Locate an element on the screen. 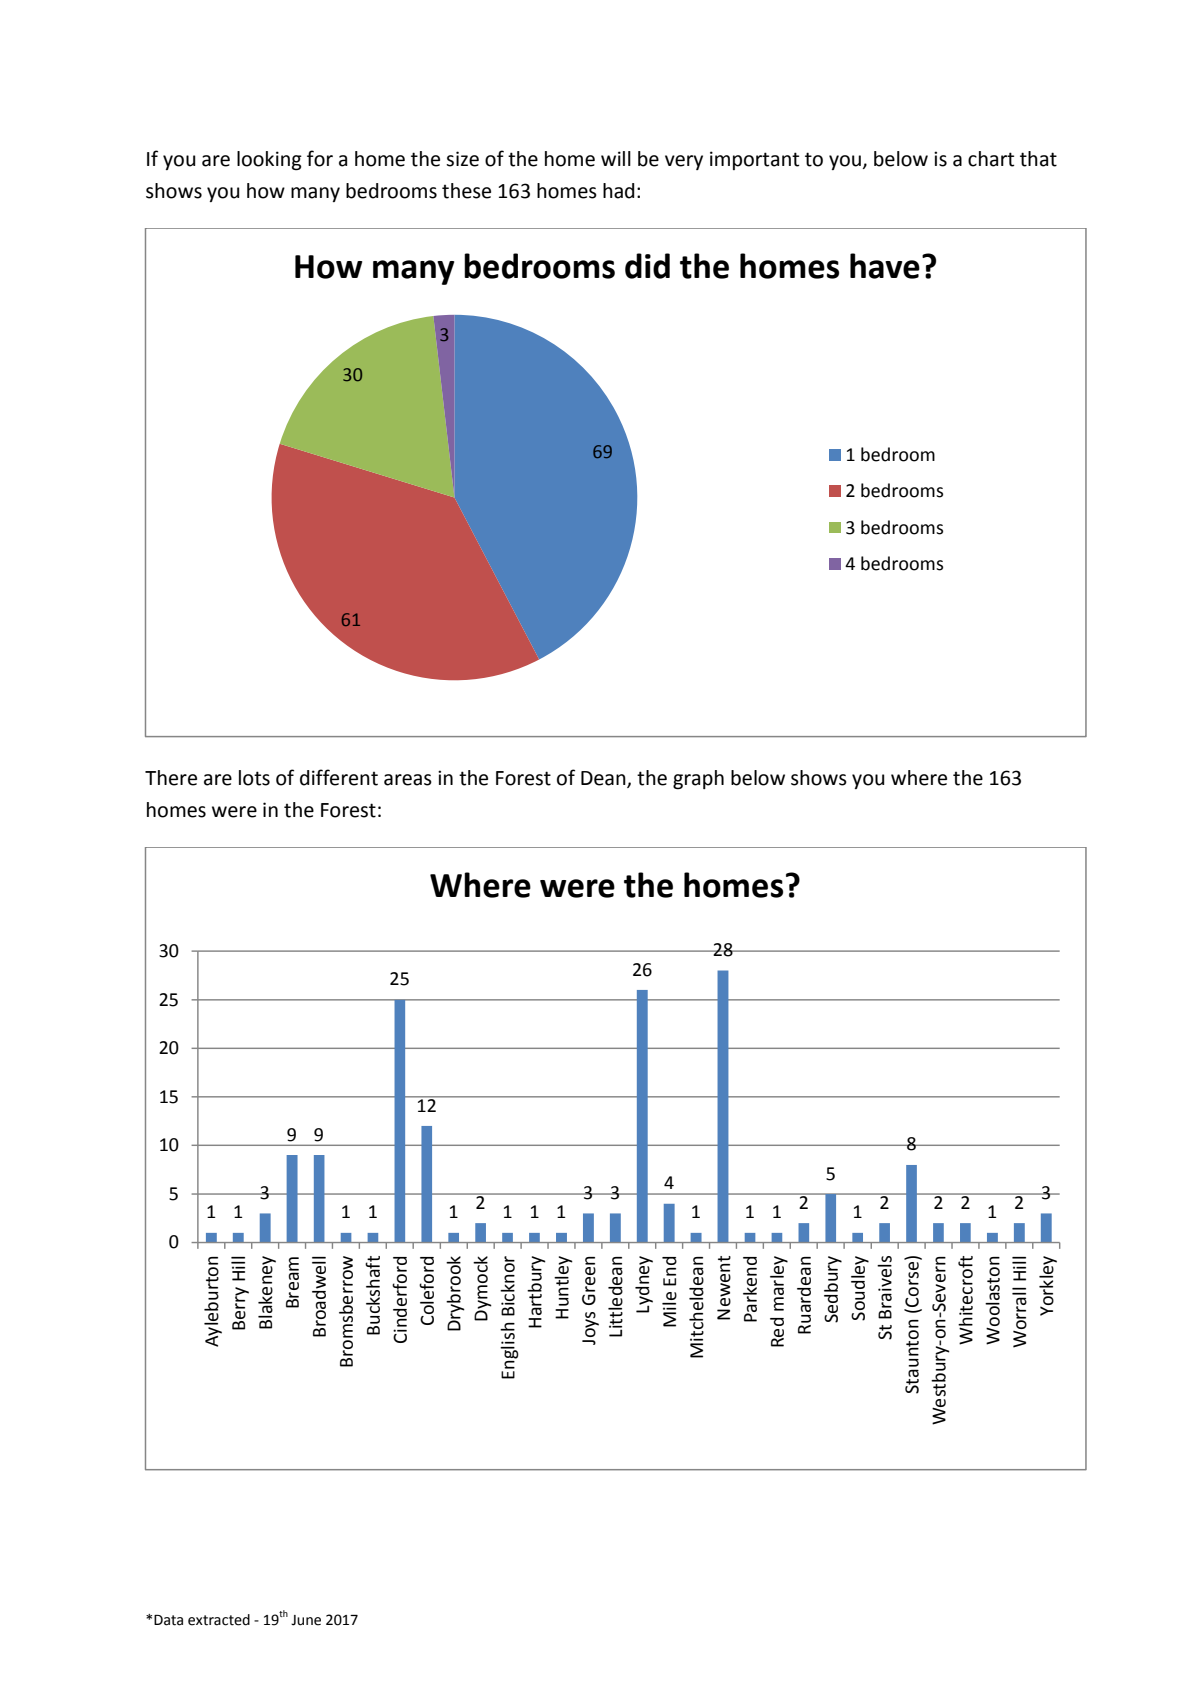  chart is located at coordinates (991, 159).
